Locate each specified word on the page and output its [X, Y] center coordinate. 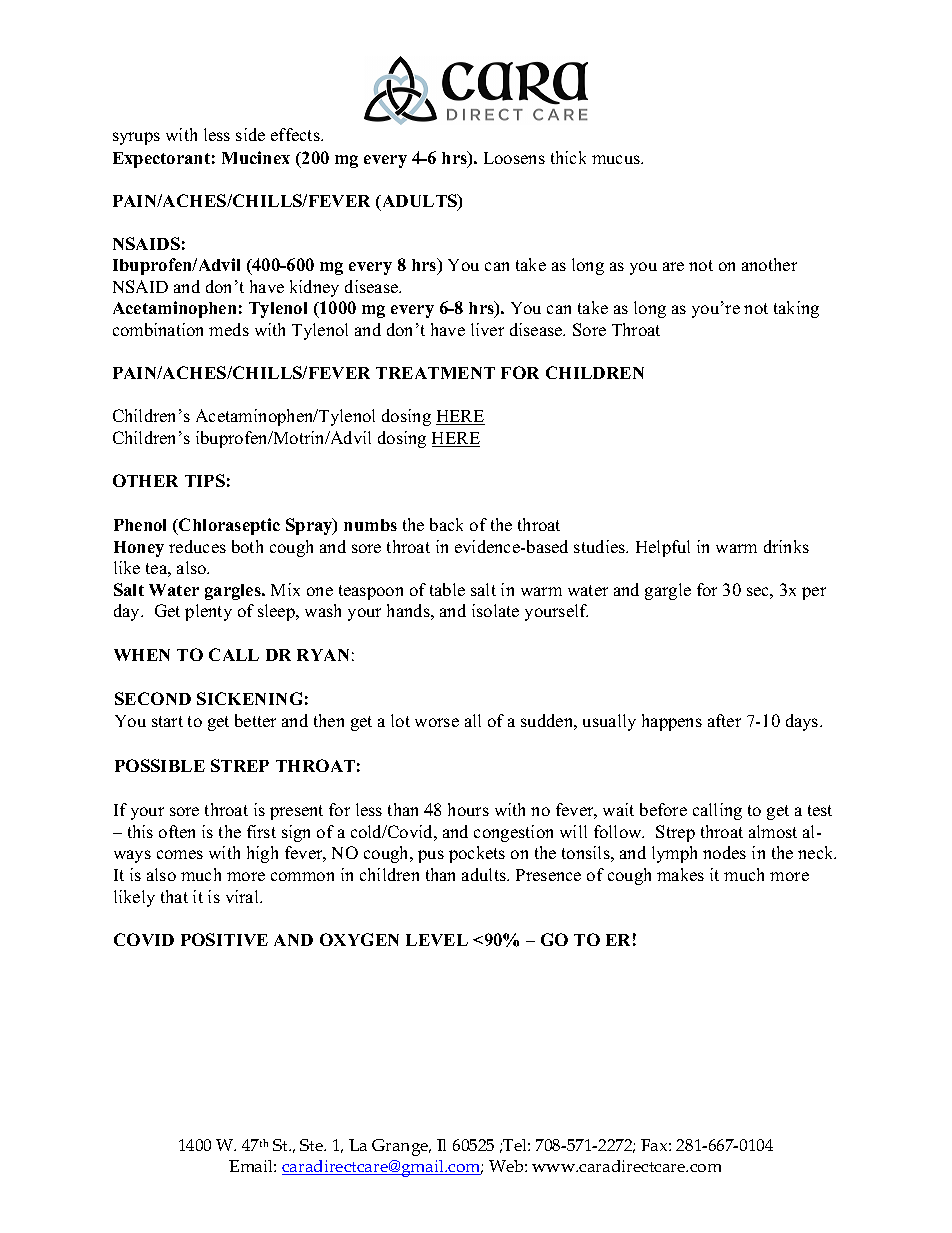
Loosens [514, 158]
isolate [495, 610]
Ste [313, 1145]
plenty [208, 612]
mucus [617, 159]
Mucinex [256, 157]
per [814, 593]
